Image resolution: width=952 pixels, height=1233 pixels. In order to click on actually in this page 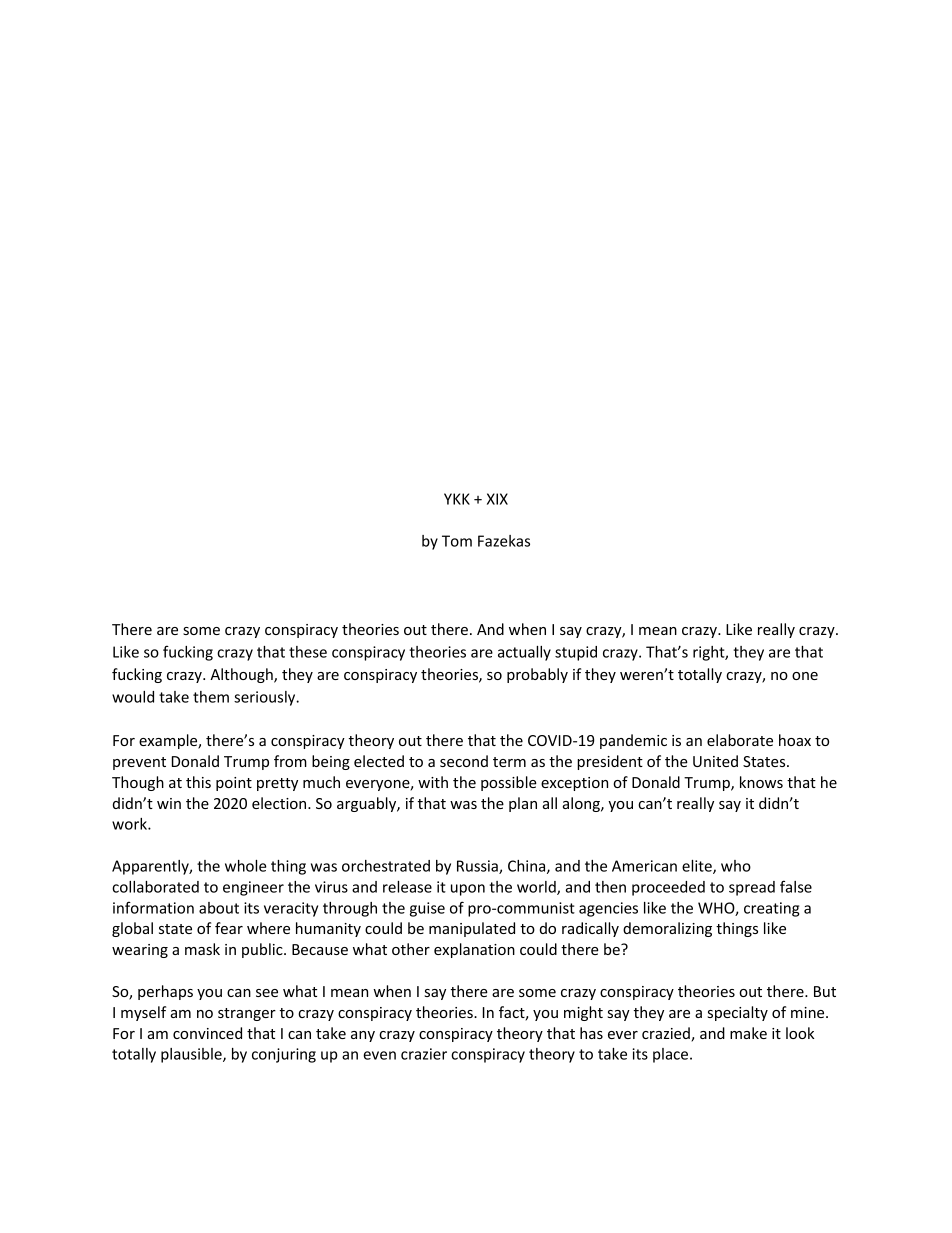, I will do `click(524, 653)`.
